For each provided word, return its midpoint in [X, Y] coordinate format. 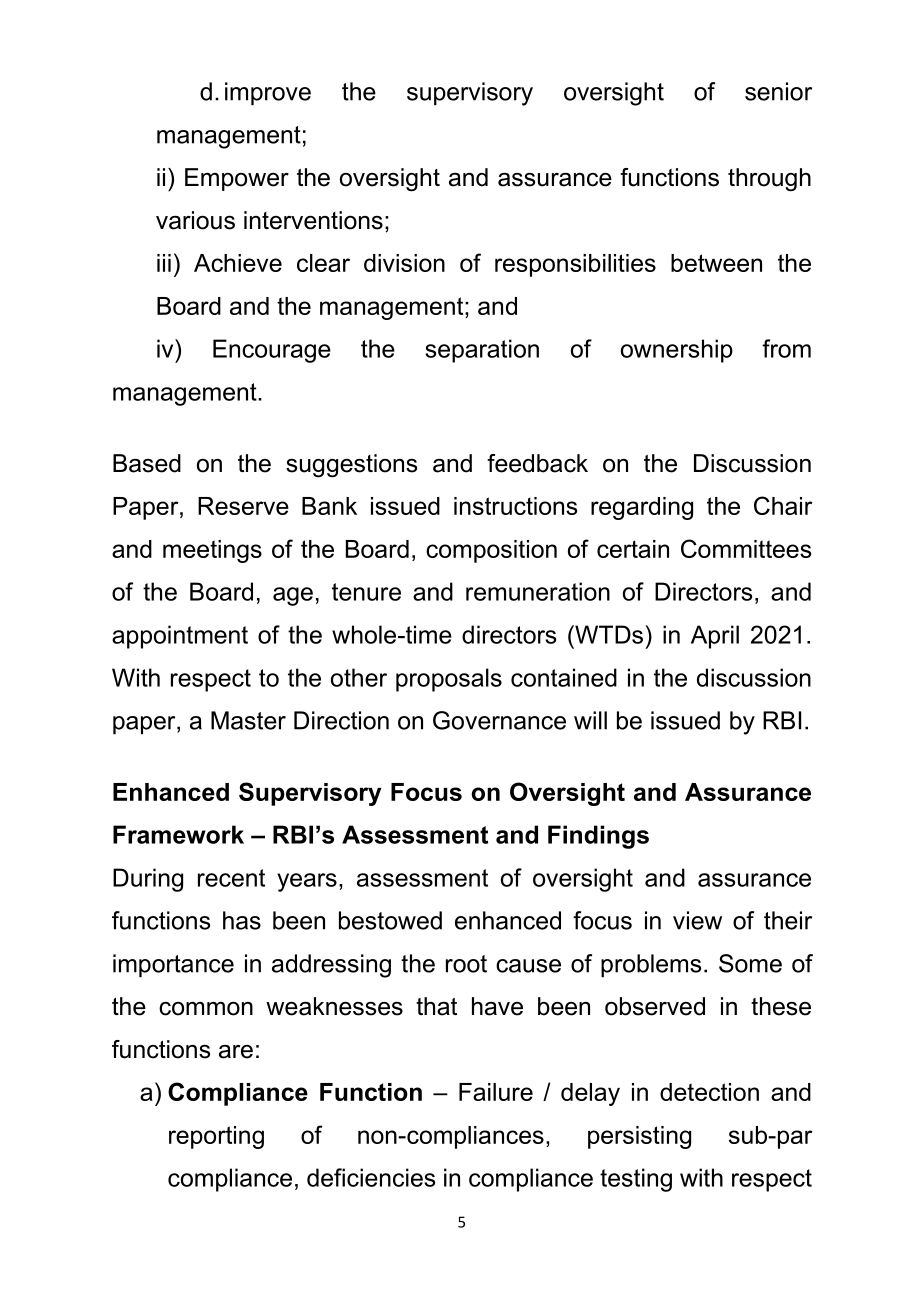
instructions [515, 506]
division [404, 263]
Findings [598, 837]
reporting [216, 1137]
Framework [178, 834]
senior [778, 91]
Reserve [243, 506]
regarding [642, 508]
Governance [499, 720]
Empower [237, 179]
